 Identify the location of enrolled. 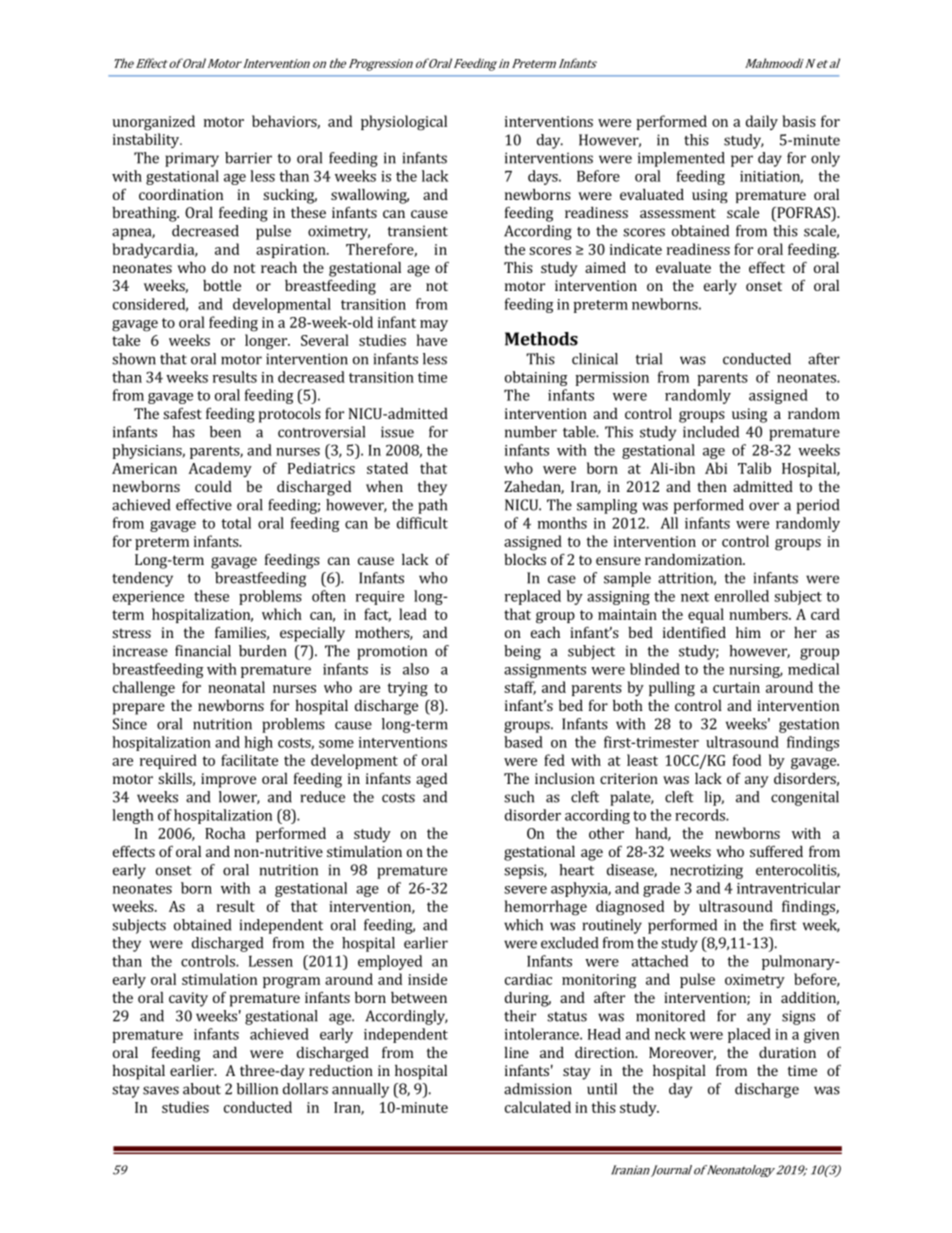
(742, 596).
